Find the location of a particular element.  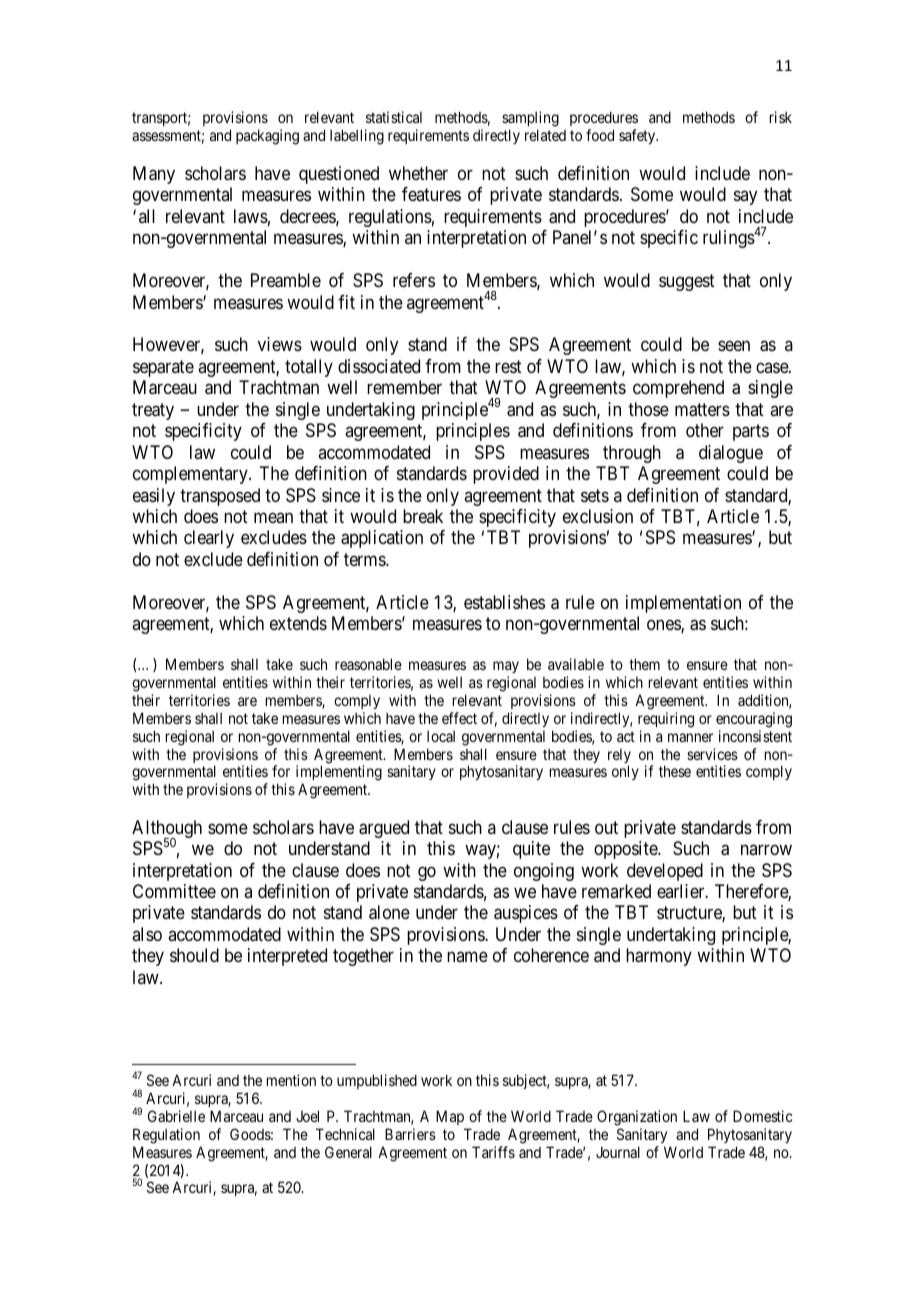

extends is located at coordinates (298, 623).
